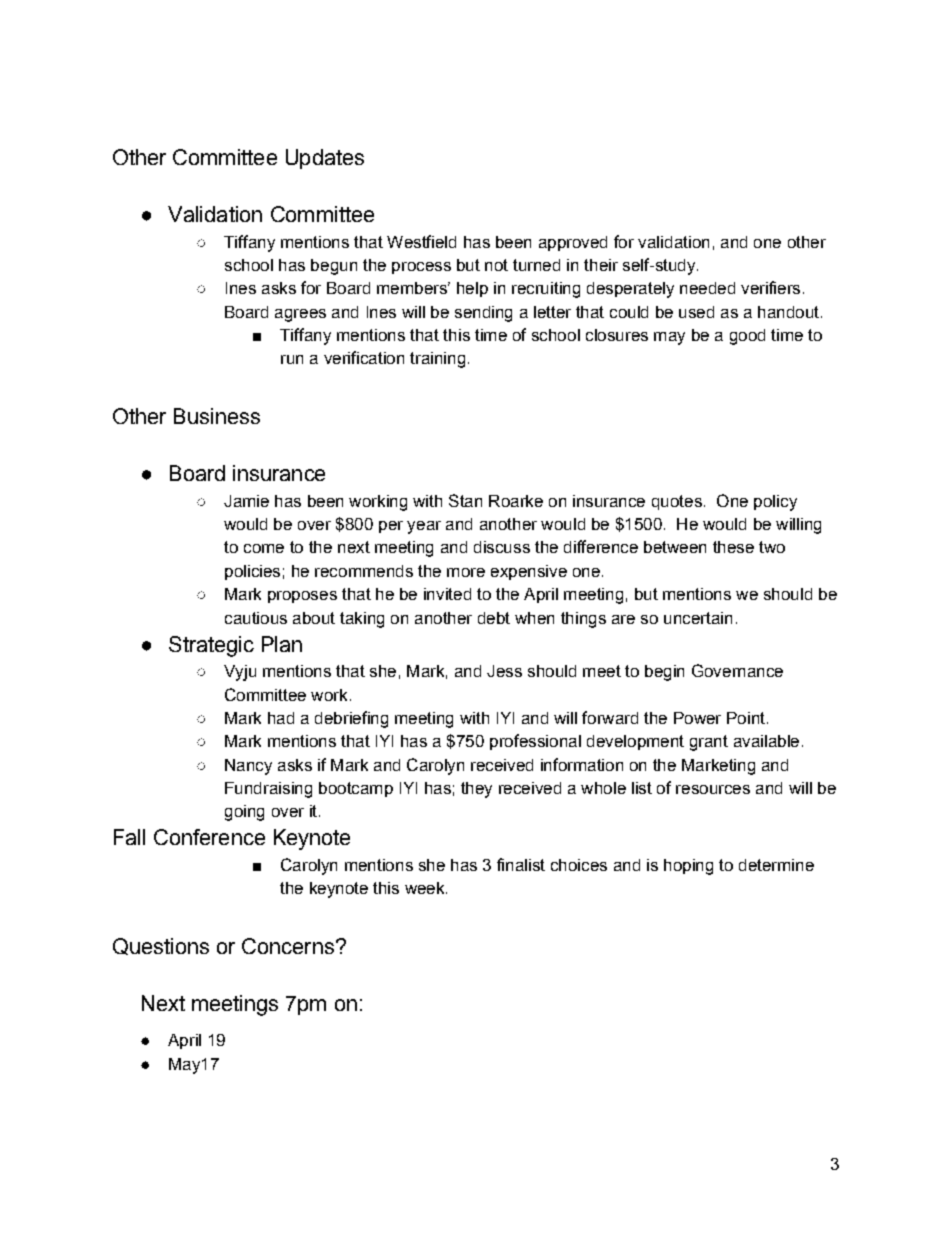 This screenshot has width=952, height=1233. What do you see at coordinates (161, 946) in the screenshot?
I see `Questions` at bounding box center [161, 946].
